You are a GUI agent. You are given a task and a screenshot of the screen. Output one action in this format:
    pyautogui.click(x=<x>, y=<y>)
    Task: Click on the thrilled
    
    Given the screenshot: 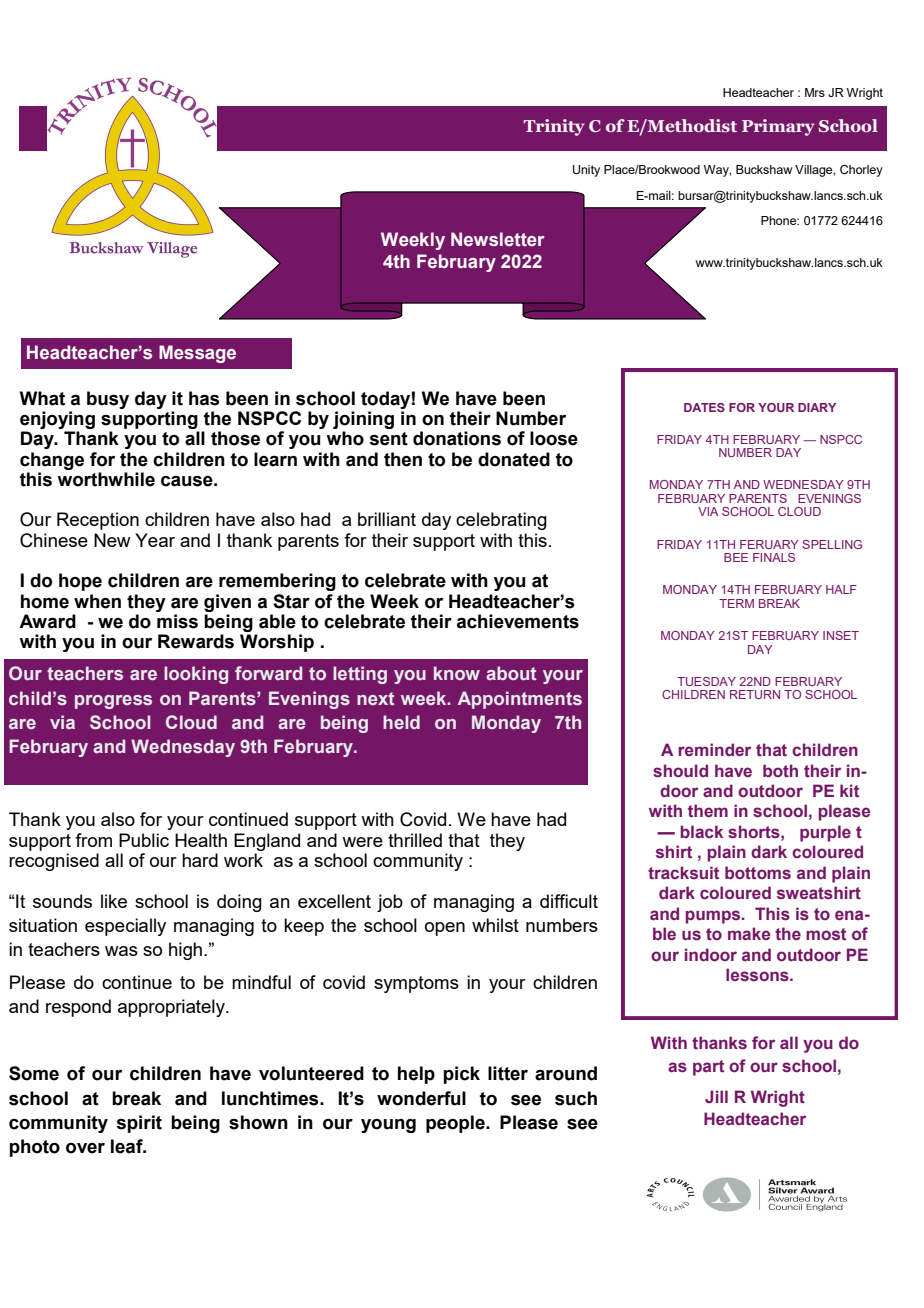 What is the action you would take?
    pyautogui.click(x=415, y=840)
